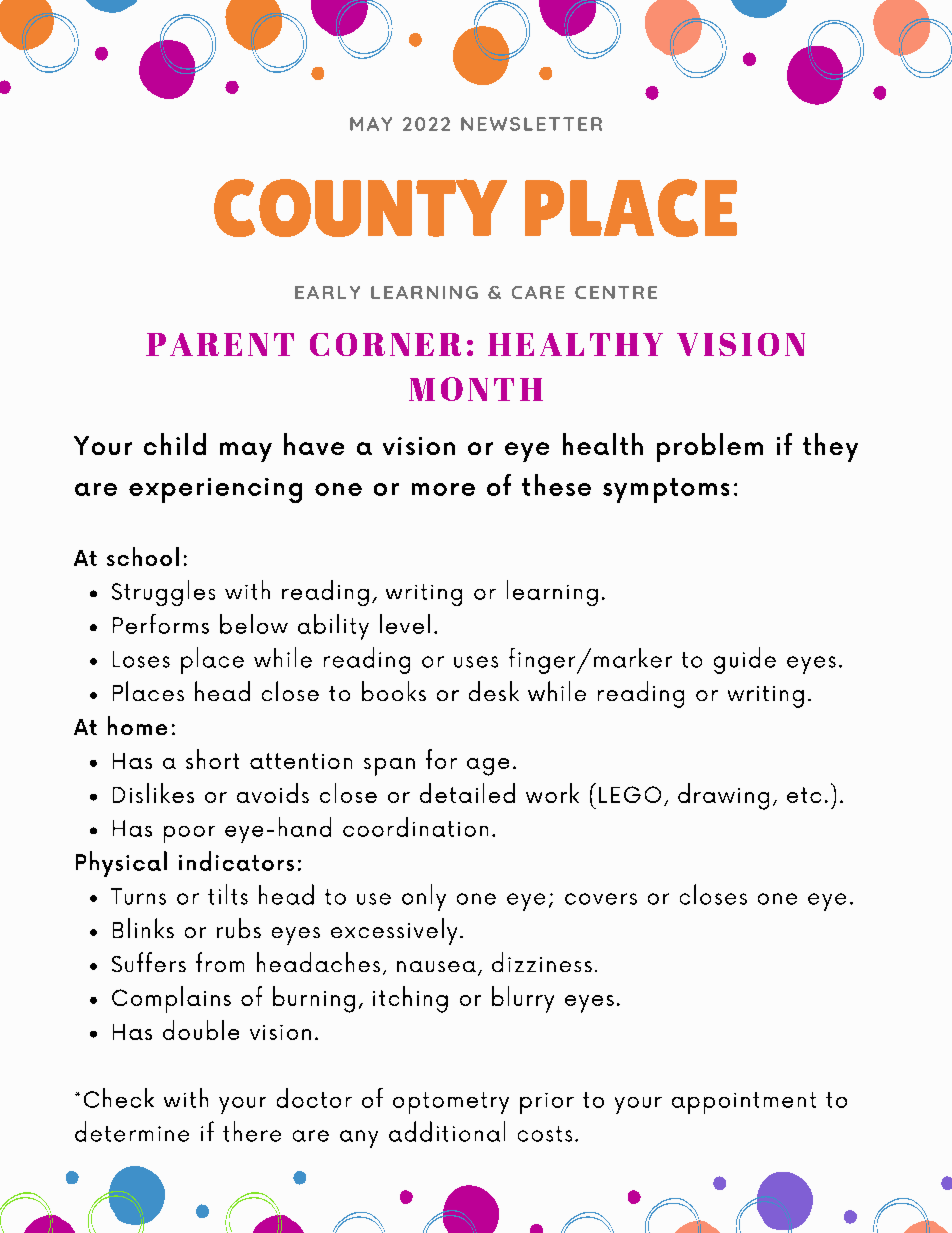  Describe the element at coordinates (723, 796) in the page. I see `drawing` at that location.
